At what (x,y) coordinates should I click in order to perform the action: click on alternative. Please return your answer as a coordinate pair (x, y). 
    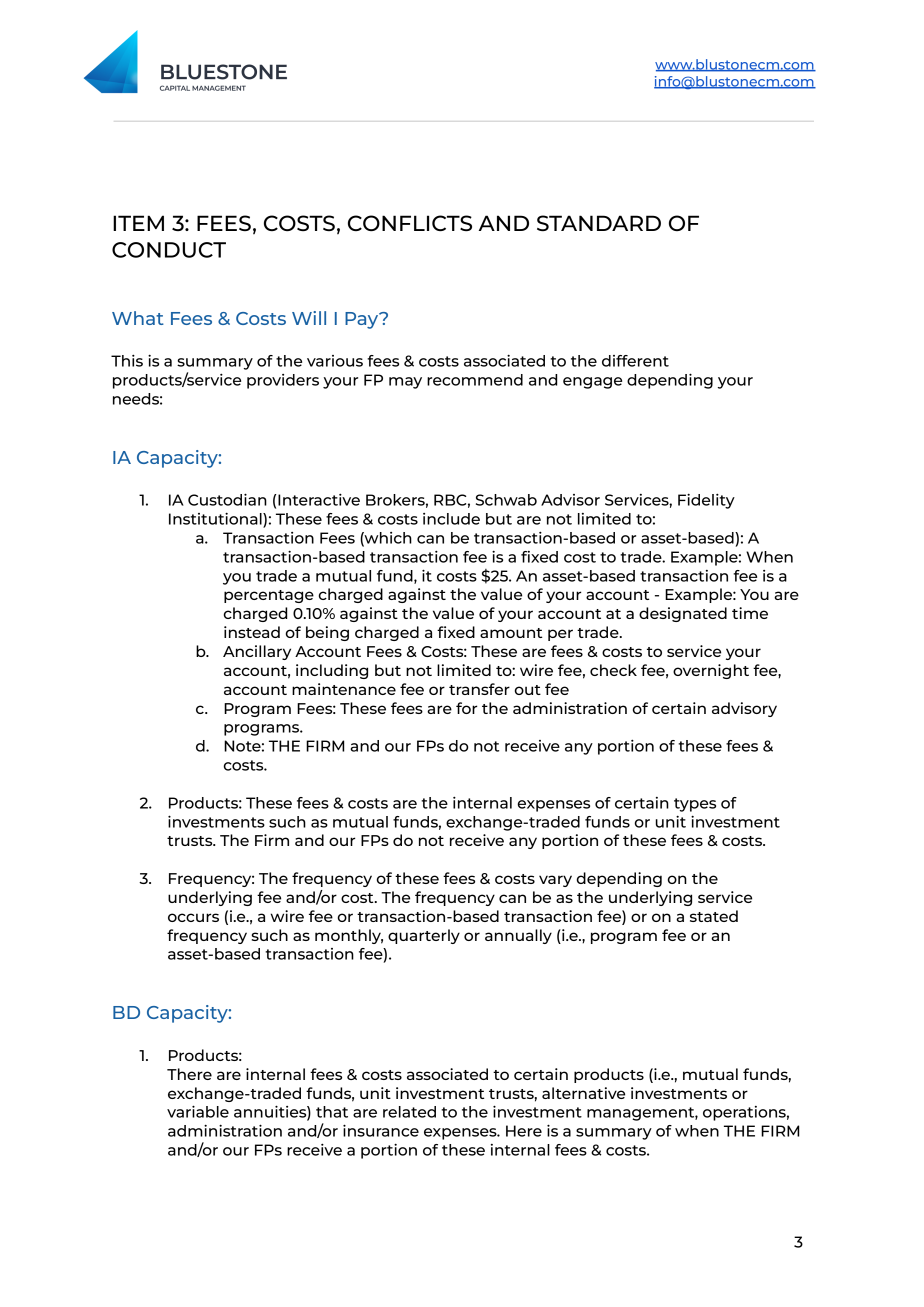
    Looking at the image, I should click on (583, 1093).
